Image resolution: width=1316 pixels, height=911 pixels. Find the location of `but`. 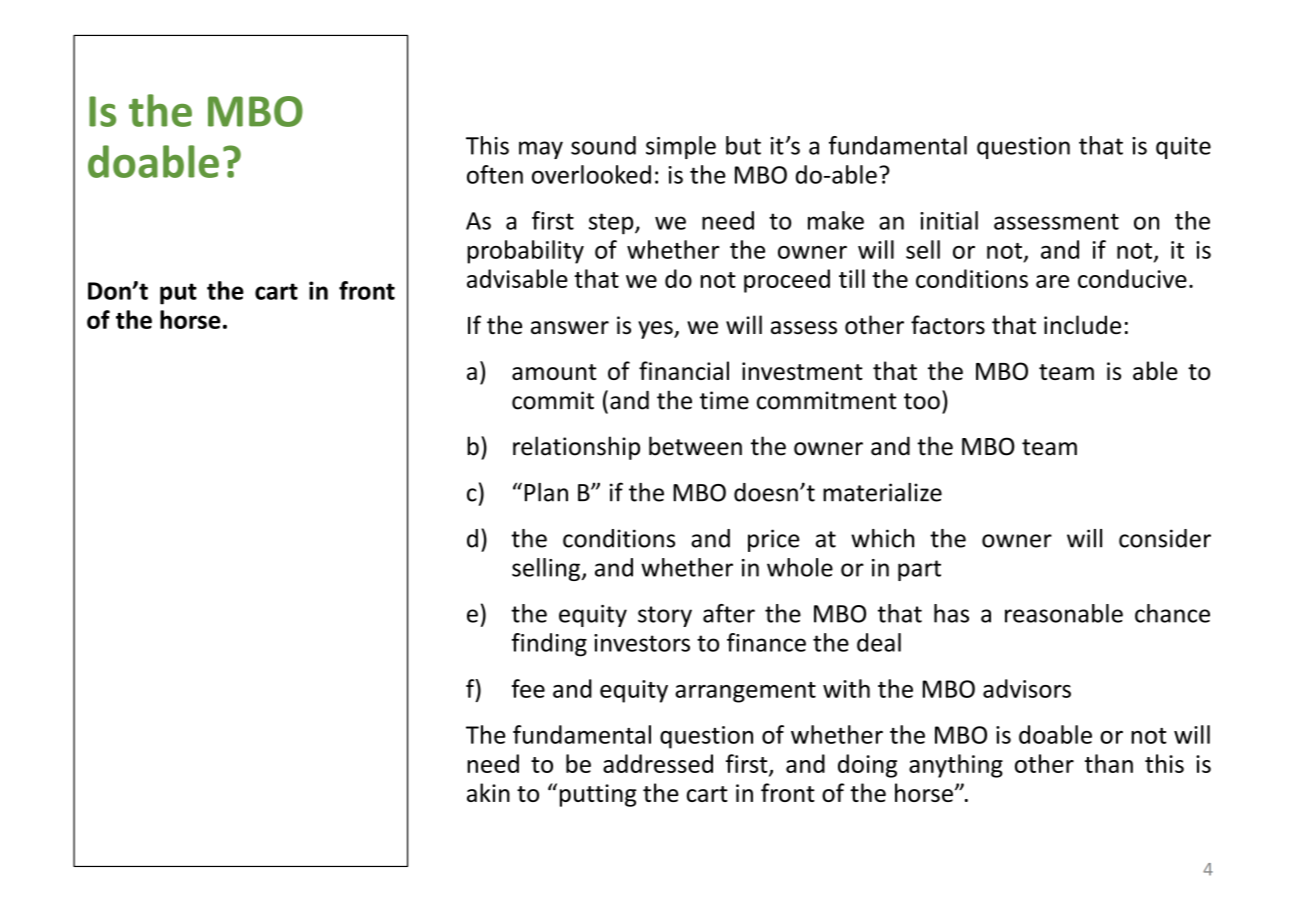

but is located at coordinates (743, 145).
